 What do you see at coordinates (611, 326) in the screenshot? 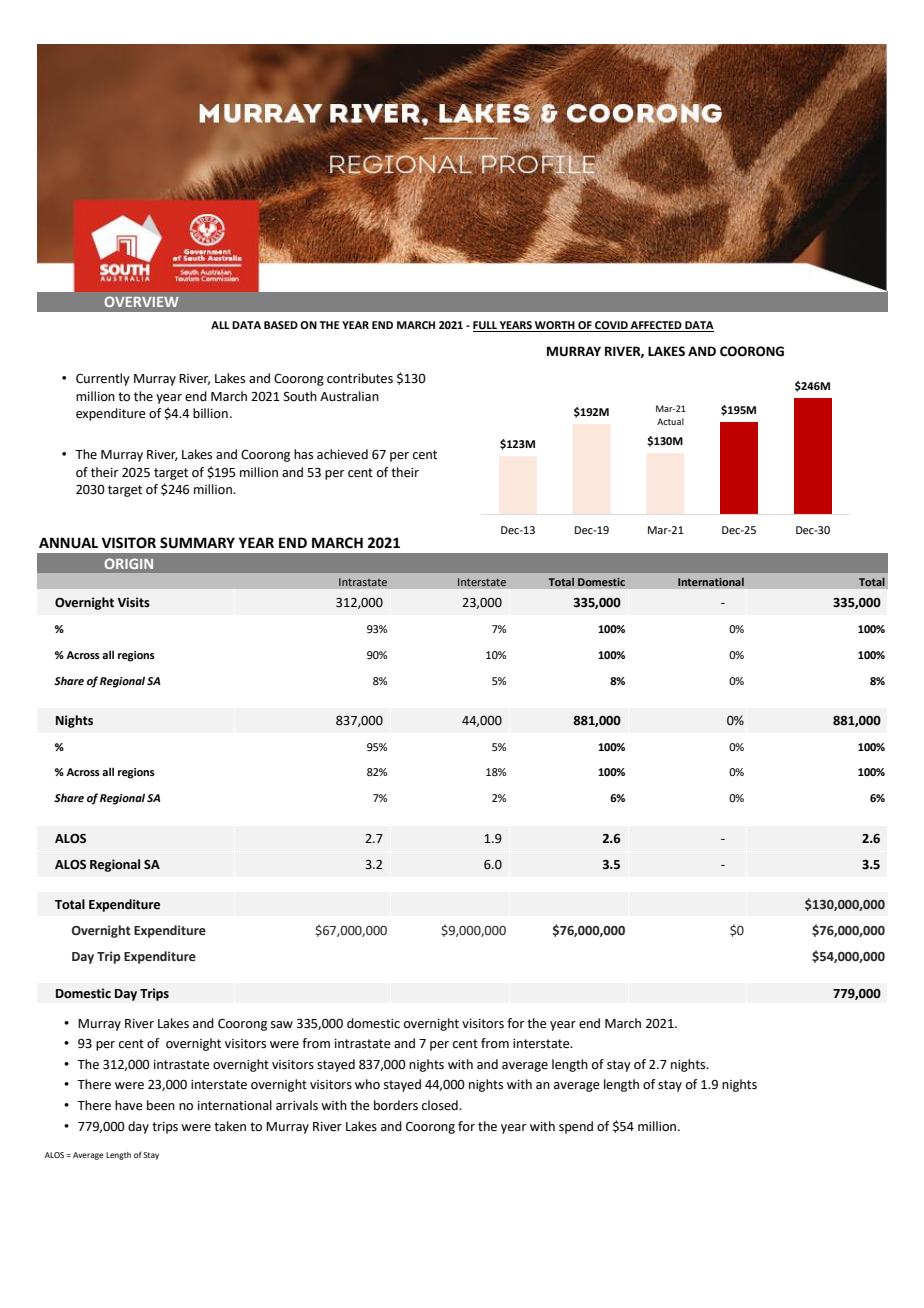
I see `COVID` at bounding box center [611, 326].
